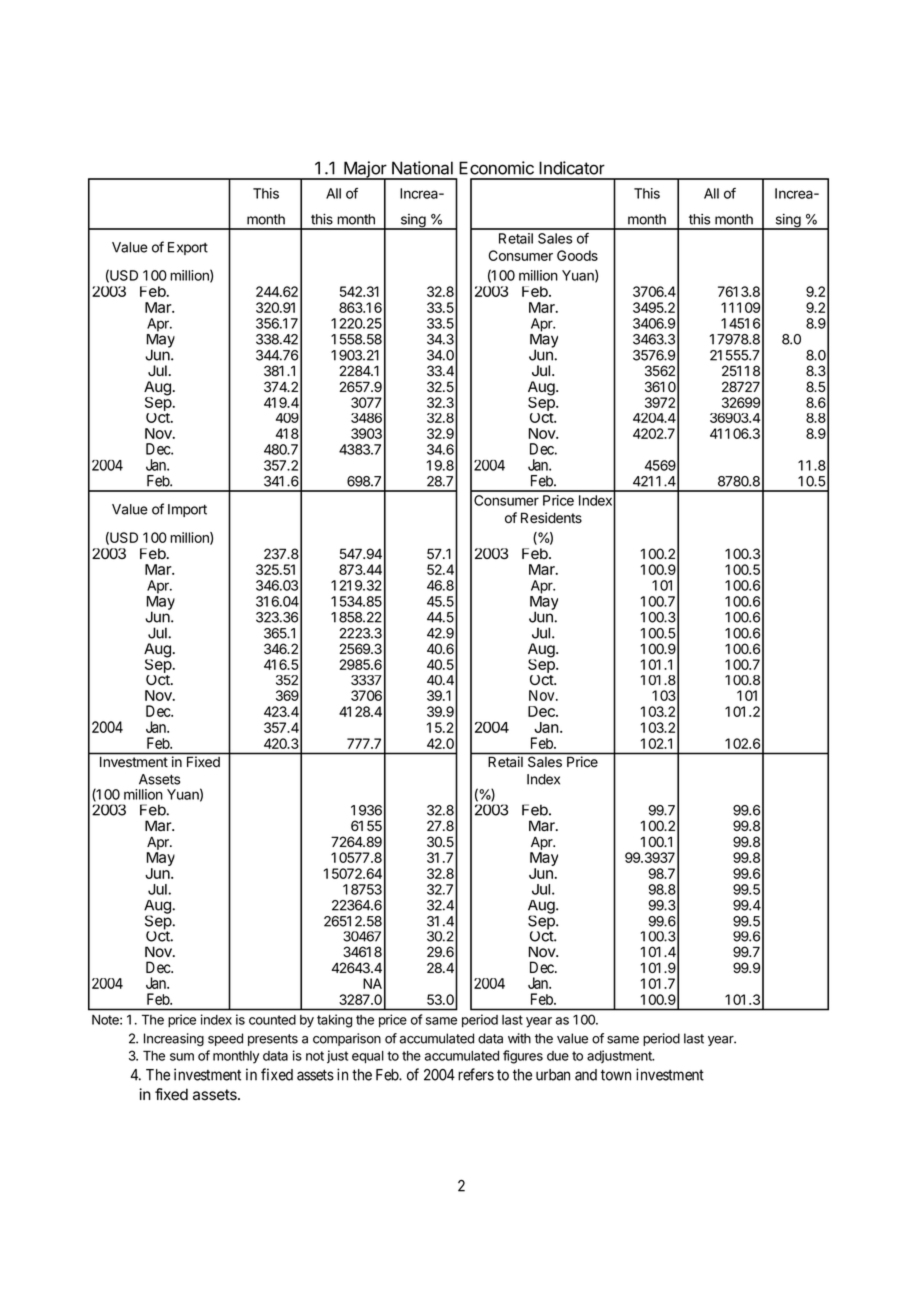  Describe the element at coordinates (422, 168) in the screenshot. I see `National` at that location.
